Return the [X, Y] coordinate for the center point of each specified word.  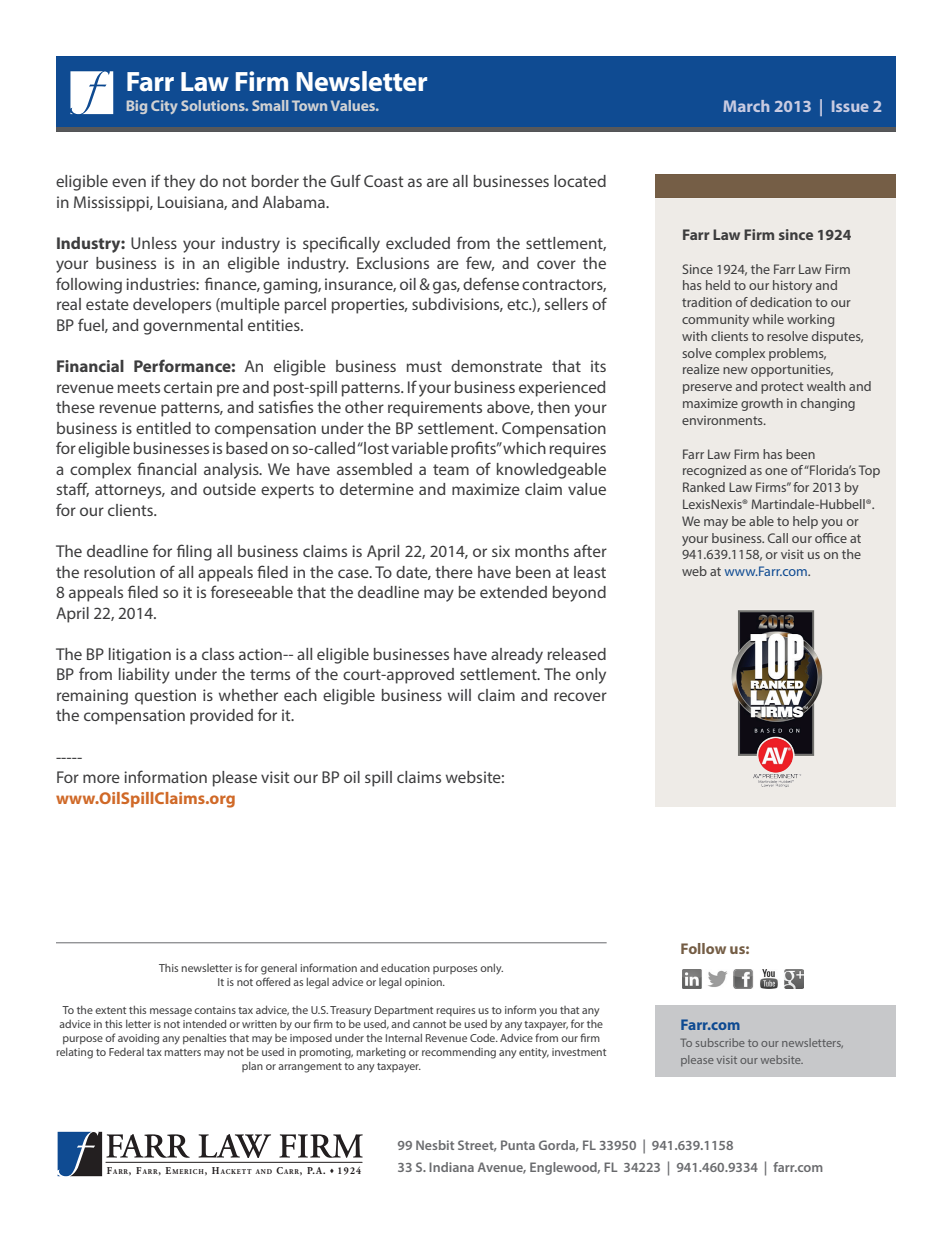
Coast [384, 181]
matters [182, 1052]
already [517, 656]
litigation [140, 656]
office [831, 538]
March [746, 106]
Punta [518, 1145]
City [164, 107]
